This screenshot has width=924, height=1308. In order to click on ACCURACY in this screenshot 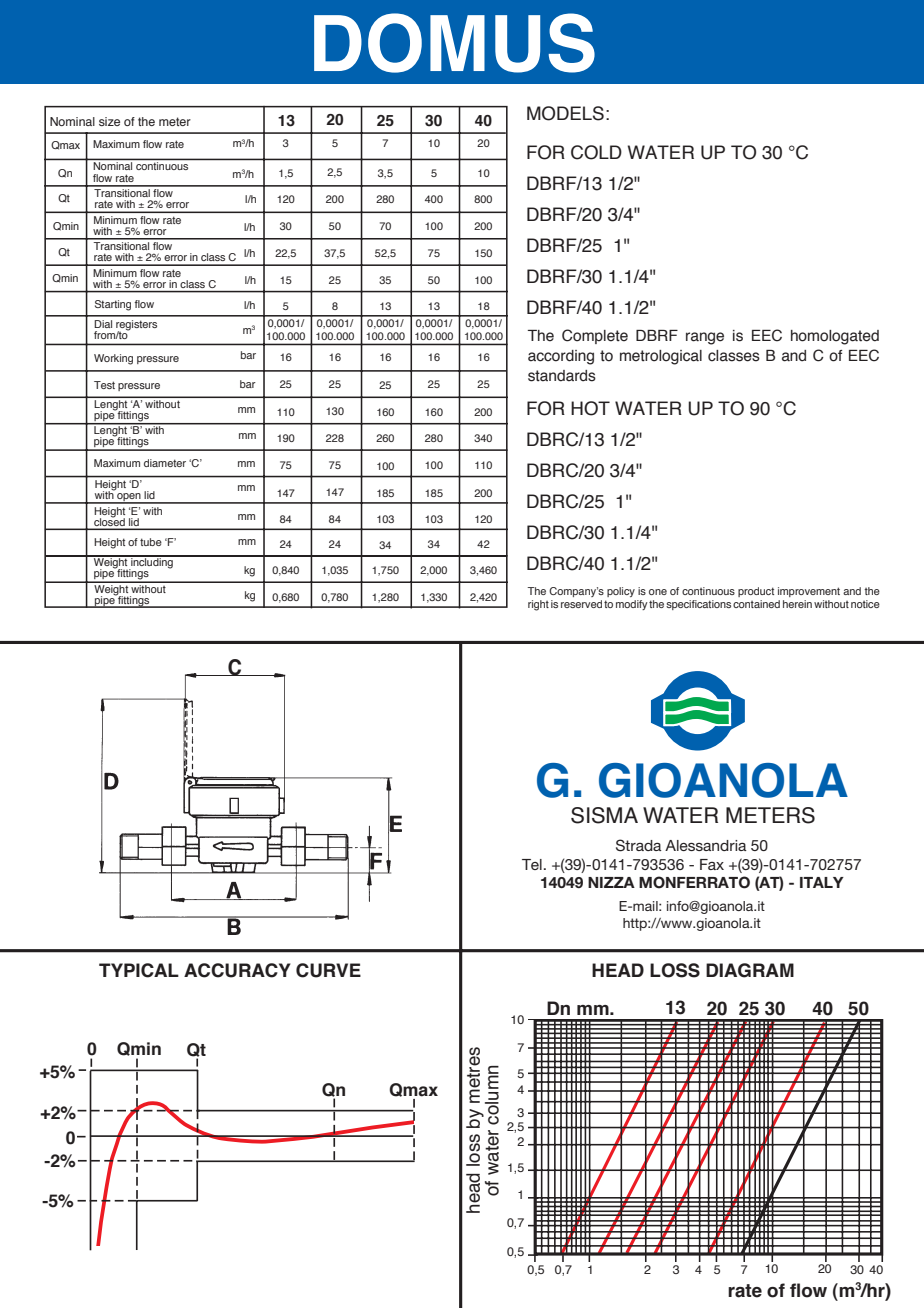, I will do `click(237, 970)`.
